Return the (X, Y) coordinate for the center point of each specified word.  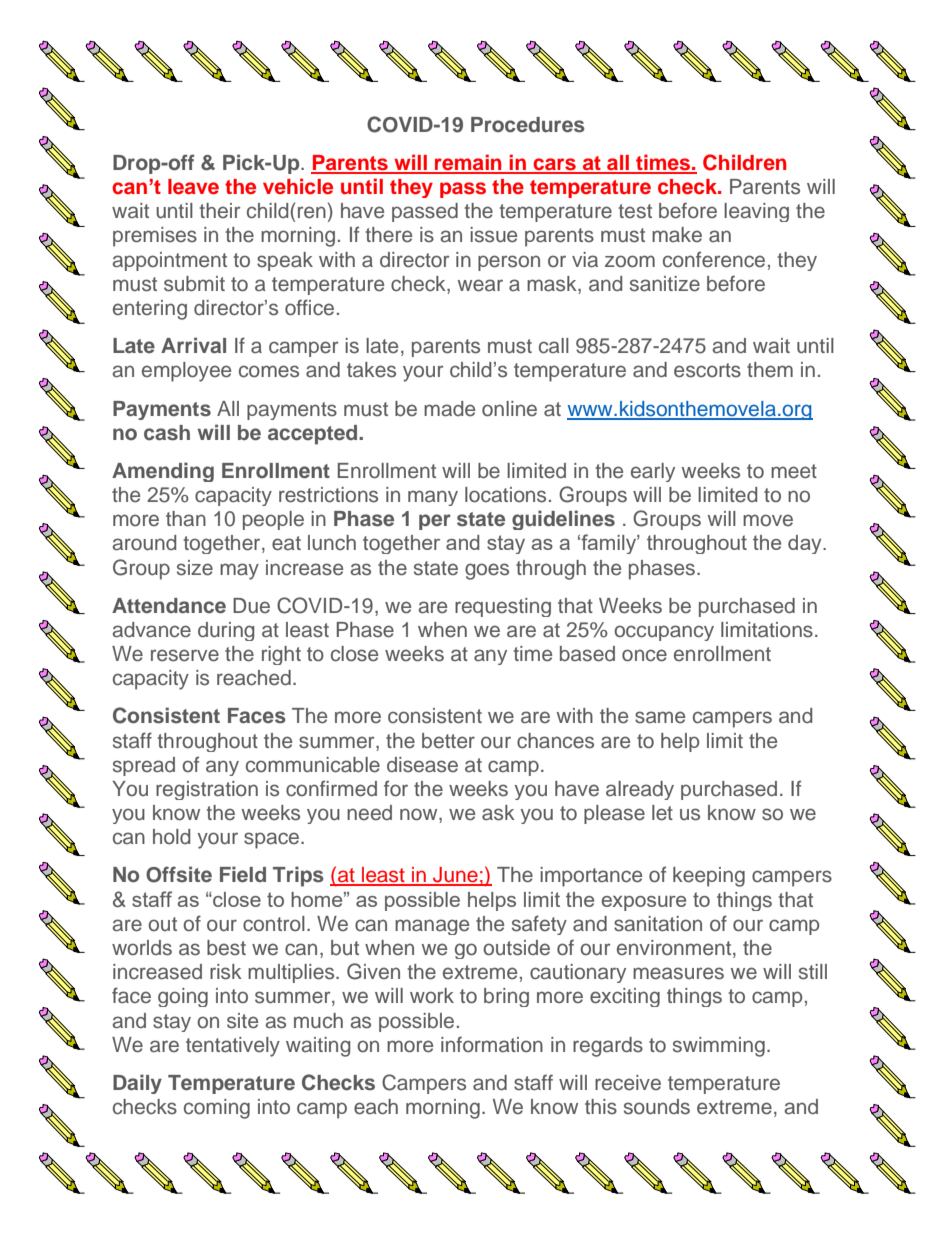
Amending (163, 472)
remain (468, 163)
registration (207, 790)
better (448, 741)
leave (193, 187)
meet (794, 471)
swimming (719, 1047)
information (492, 1044)
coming (217, 1109)
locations (505, 495)
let (662, 813)
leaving (756, 212)
